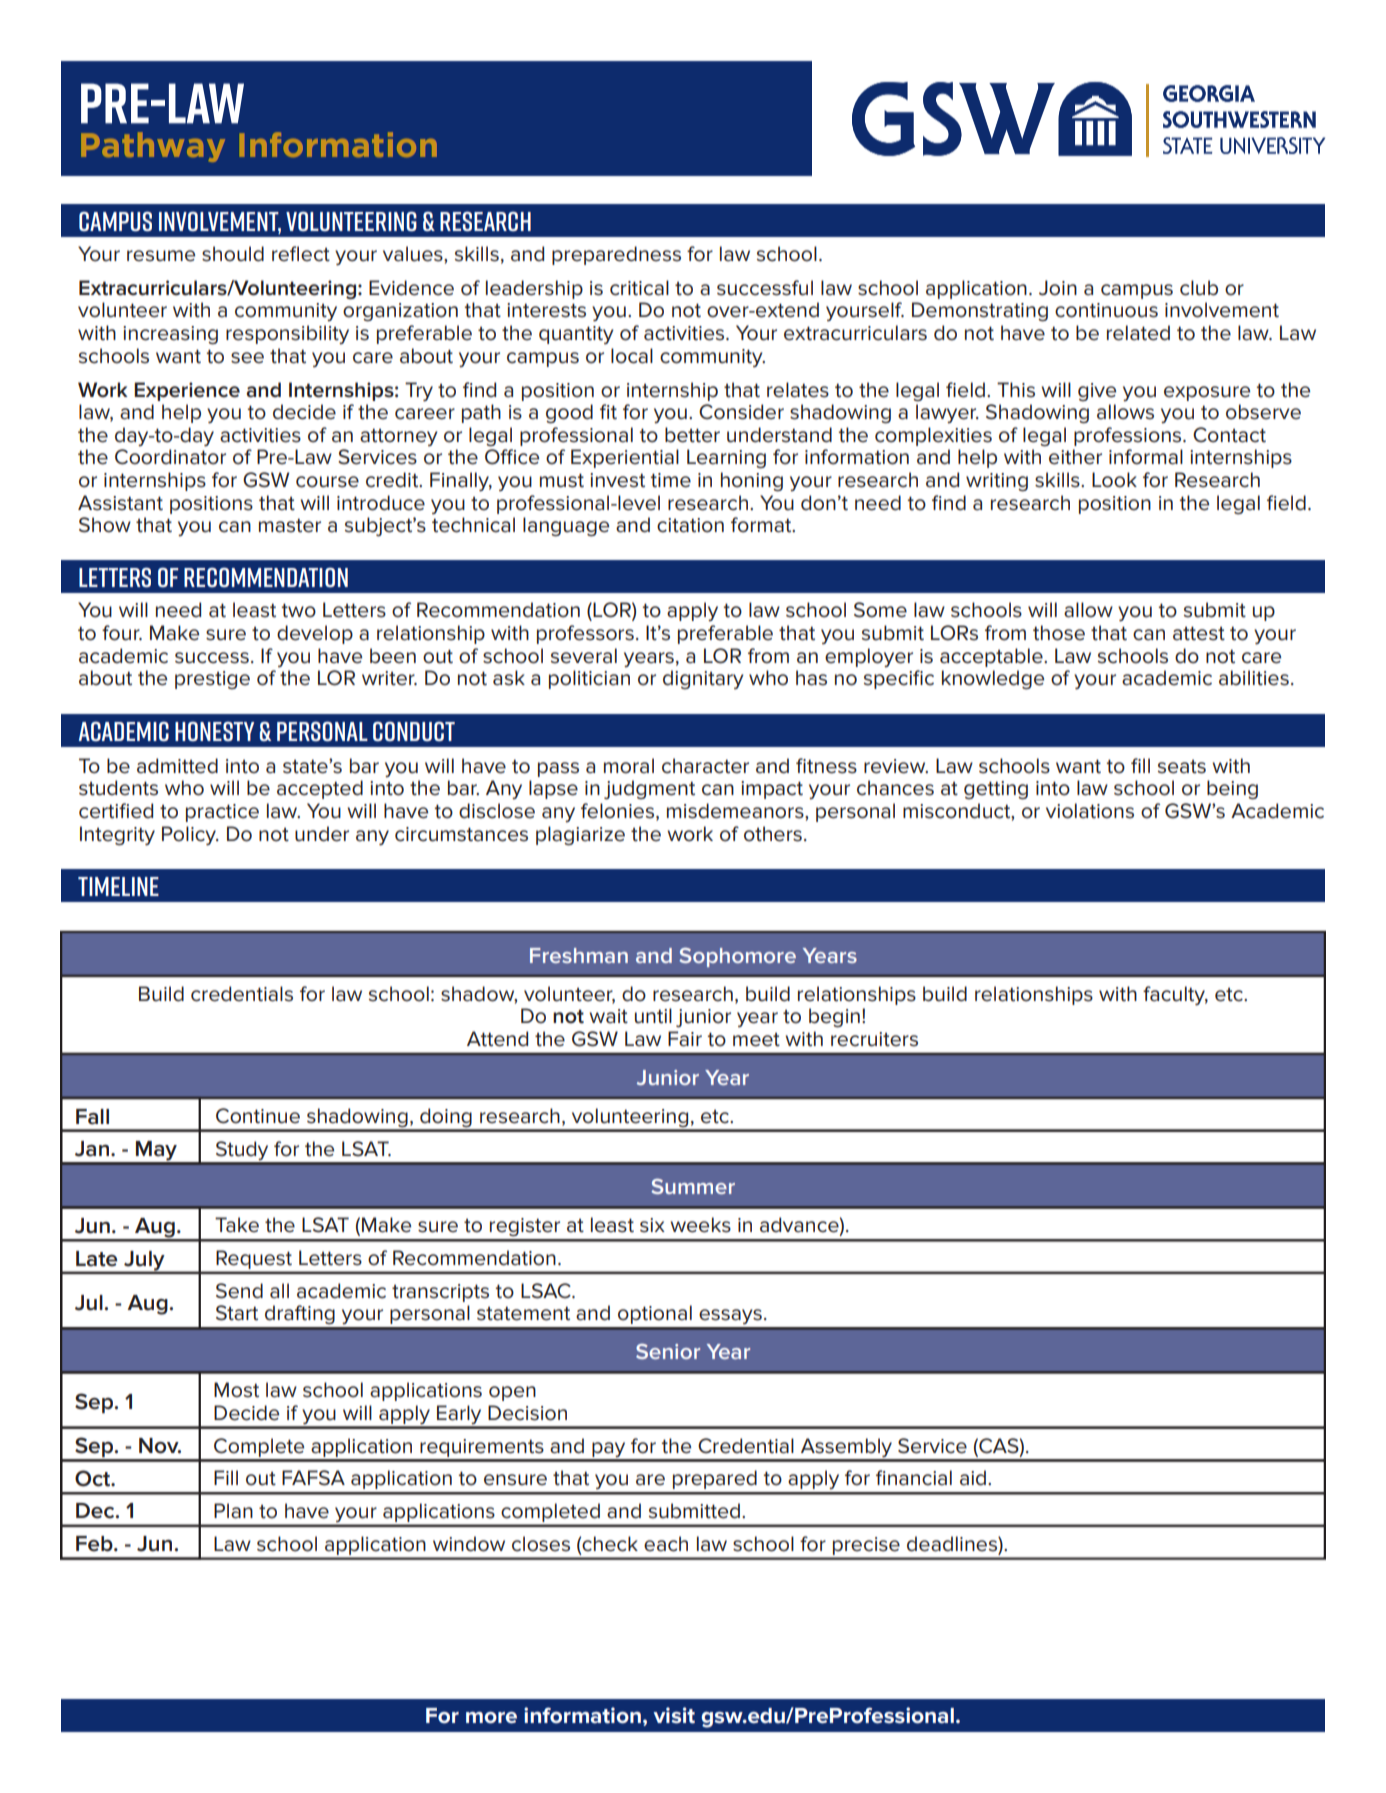 The width and height of the screenshot is (1386, 1793). What do you see at coordinates (874, 1039) in the screenshot?
I see `recruiters` at bounding box center [874, 1039].
